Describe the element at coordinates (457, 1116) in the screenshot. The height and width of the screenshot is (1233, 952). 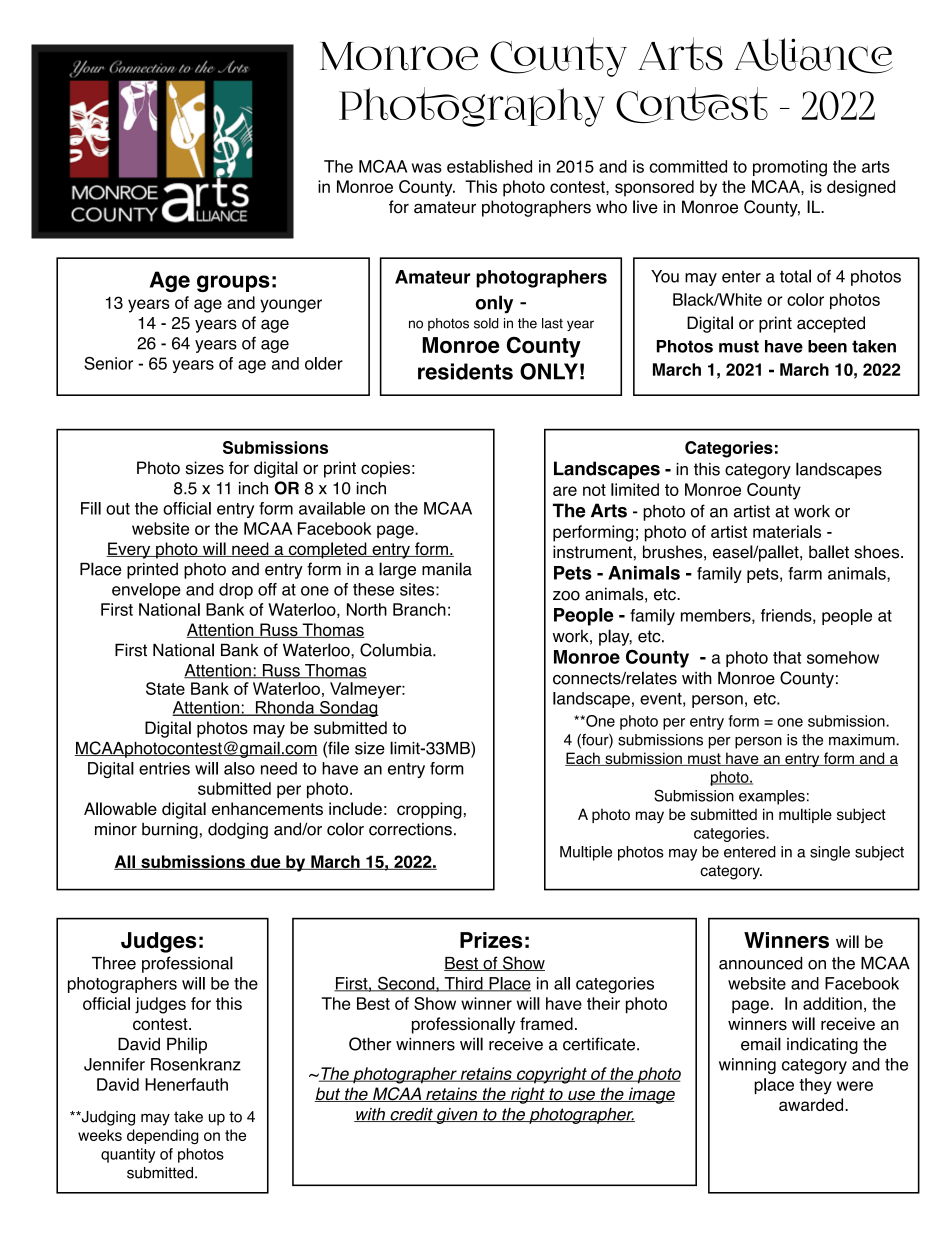
I see `given` at that location.
